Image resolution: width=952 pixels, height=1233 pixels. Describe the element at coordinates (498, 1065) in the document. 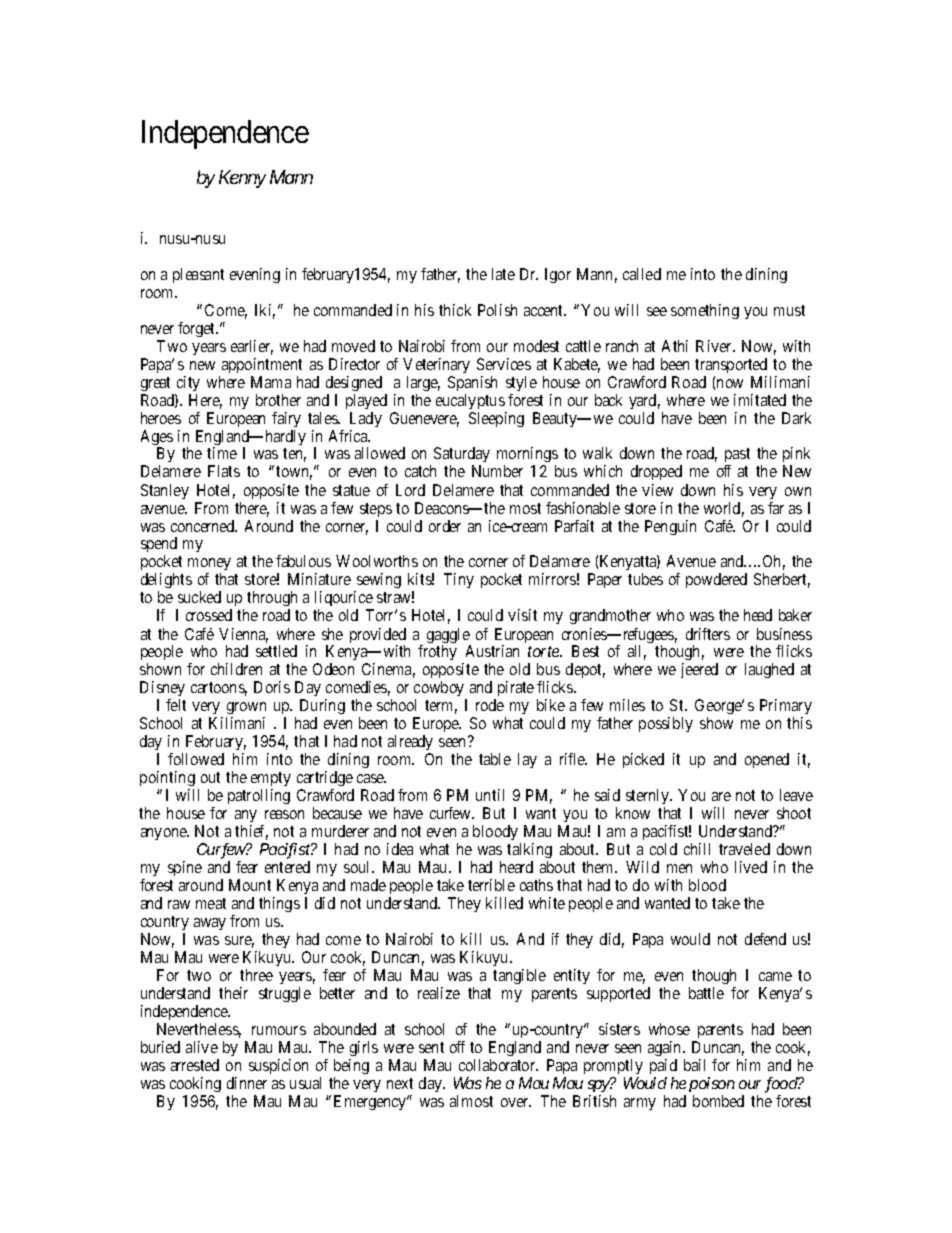

I see `collaborator` at that location.
